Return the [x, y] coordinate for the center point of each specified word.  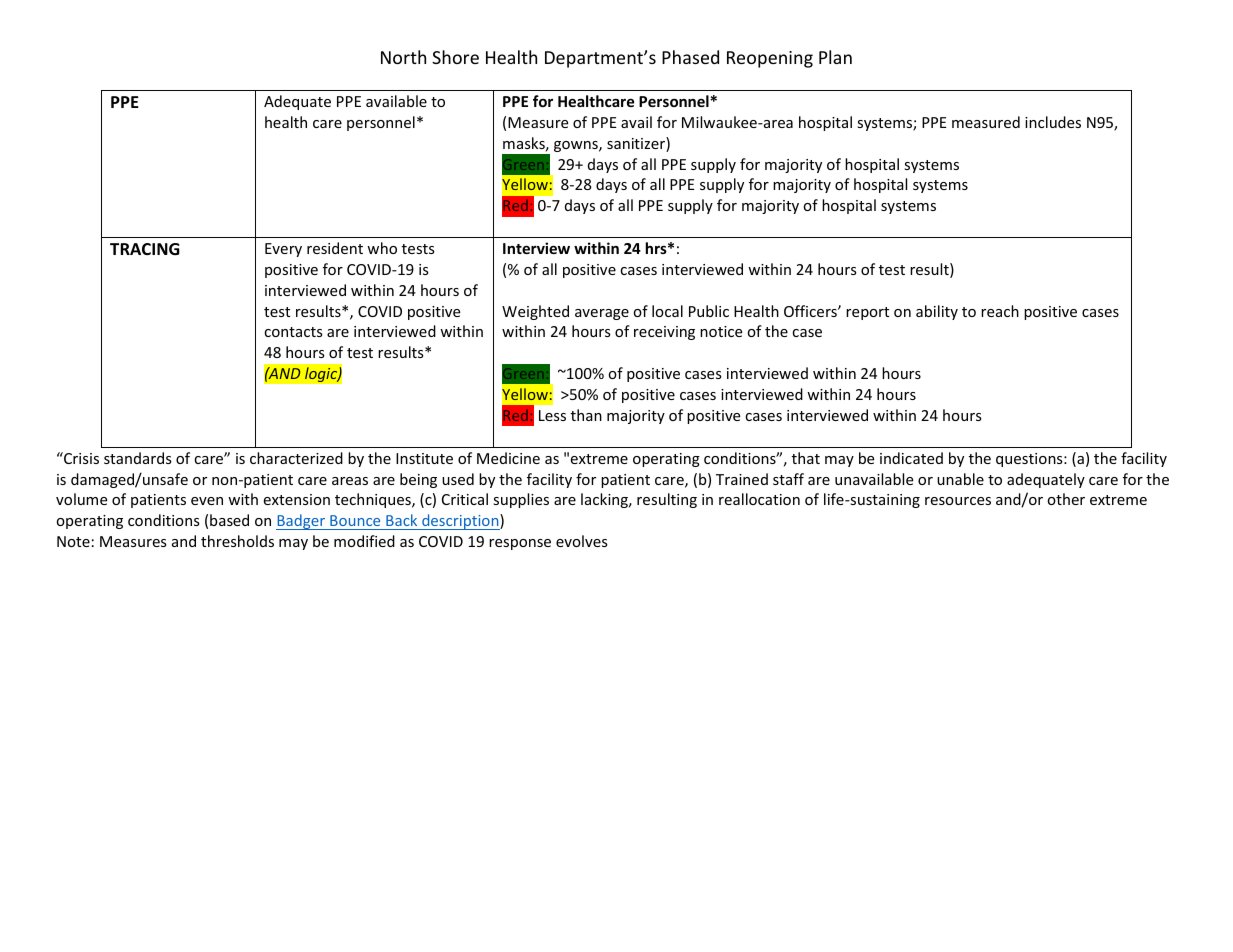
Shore [455, 57]
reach [1000, 311]
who [382, 248]
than [586, 415]
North [403, 57]
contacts [293, 332]
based [229, 520]
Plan [835, 57]
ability [937, 312]
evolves [582, 541]
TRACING [145, 249]
